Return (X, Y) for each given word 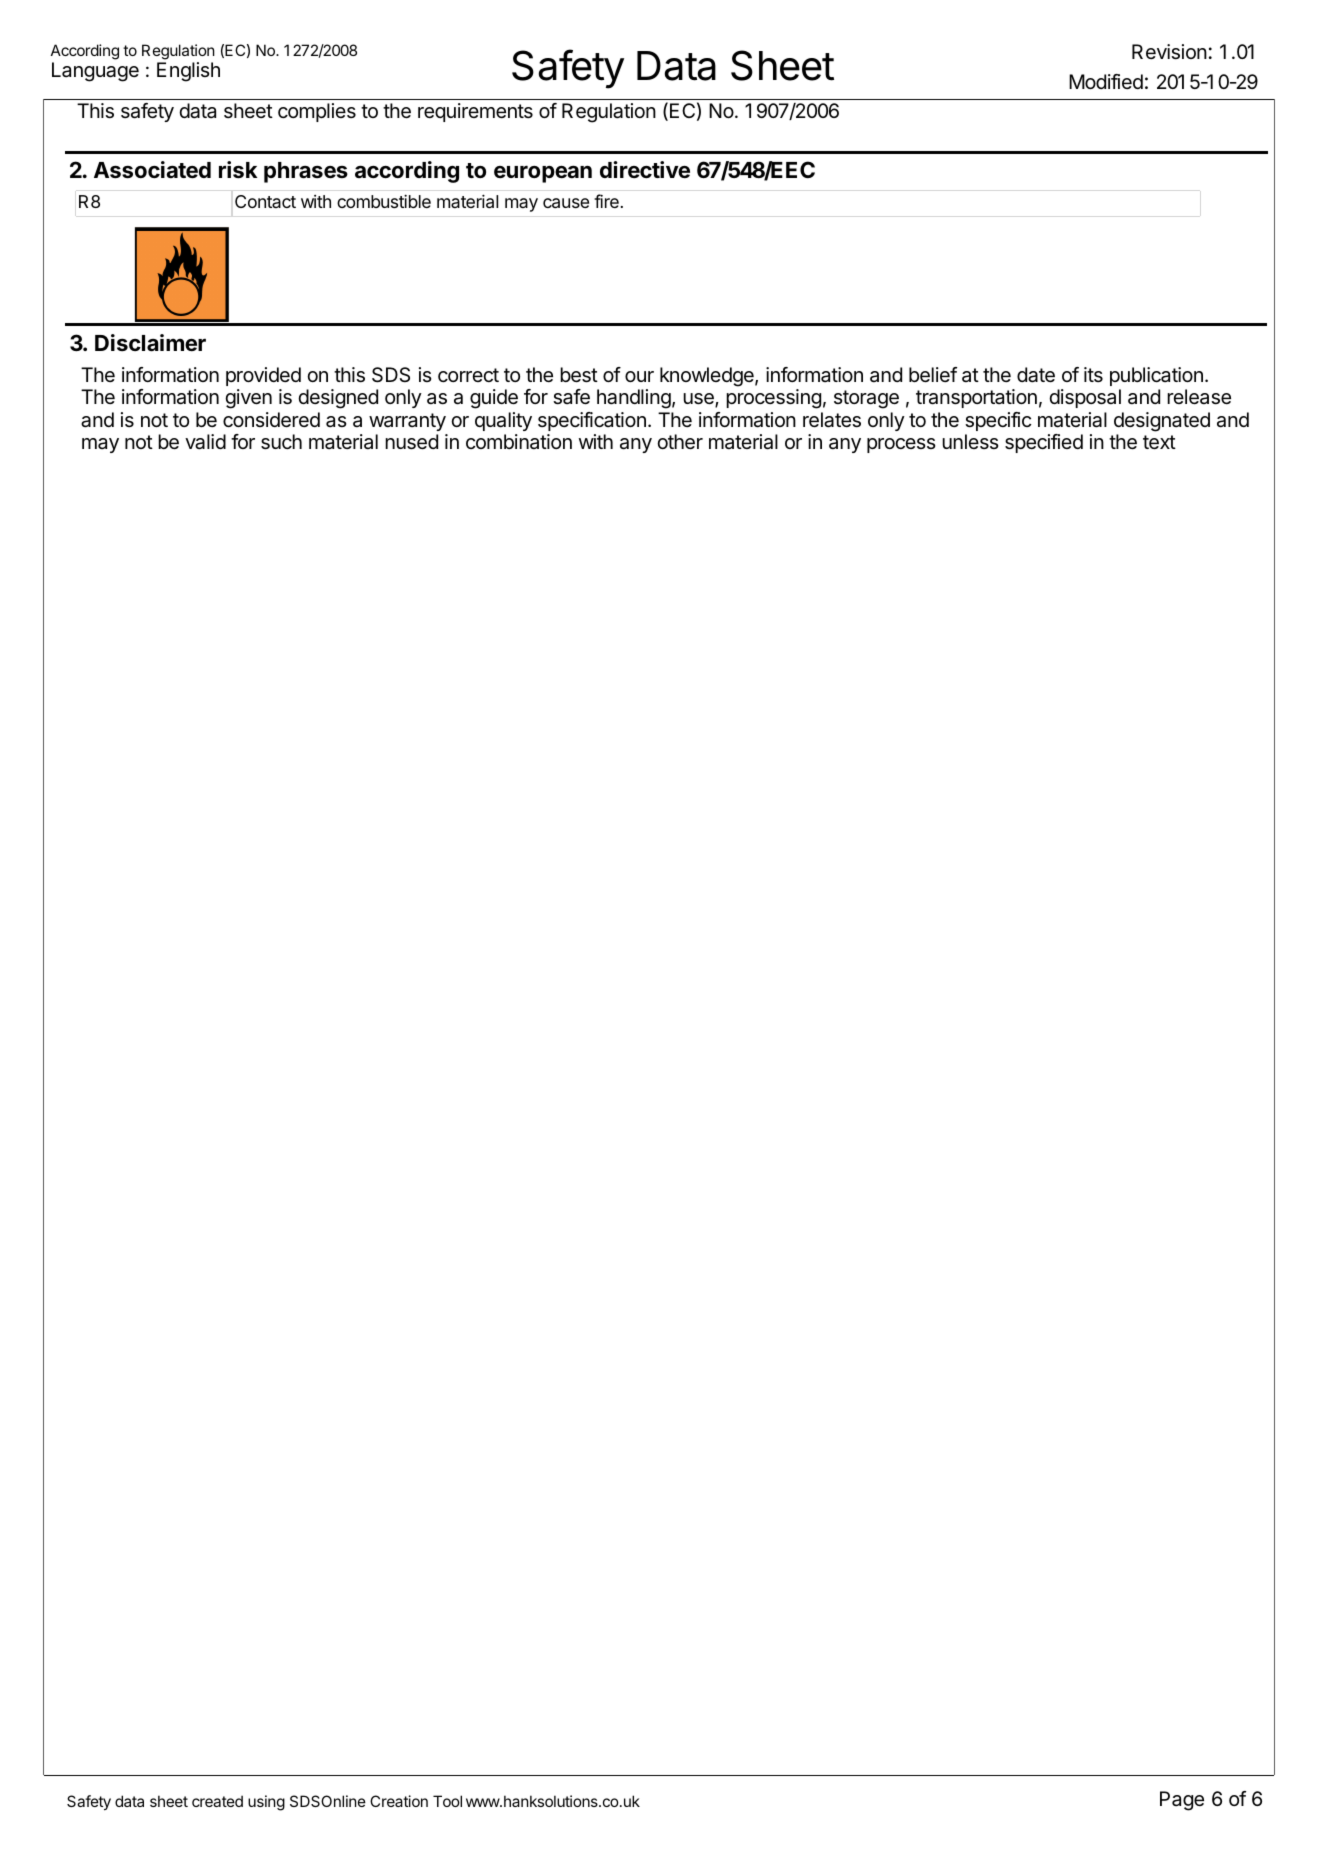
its (1093, 374)
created (217, 1801)
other (680, 442)
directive (645, 170)
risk (238, 170)
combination (519, 442)
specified (1044, 443)
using (266, 1803)
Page (1182, 1801)
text (1159, 442)
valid (205, 442)
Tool (447, 1801)
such (281, 442)
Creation (399, 1801)
